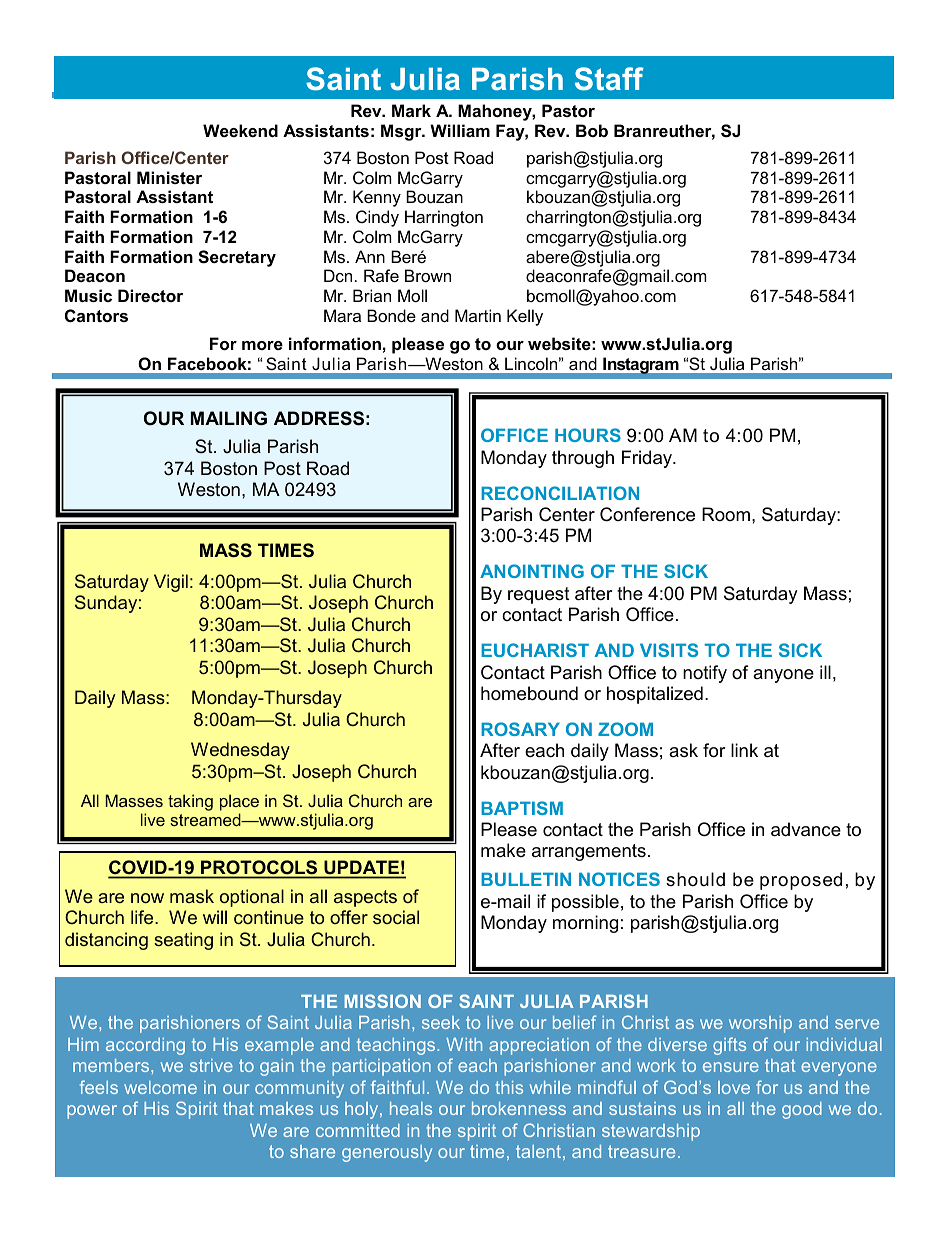  Describe the element at coordinates (411, 110) in the screenshot. I see `Mark` at that location.
